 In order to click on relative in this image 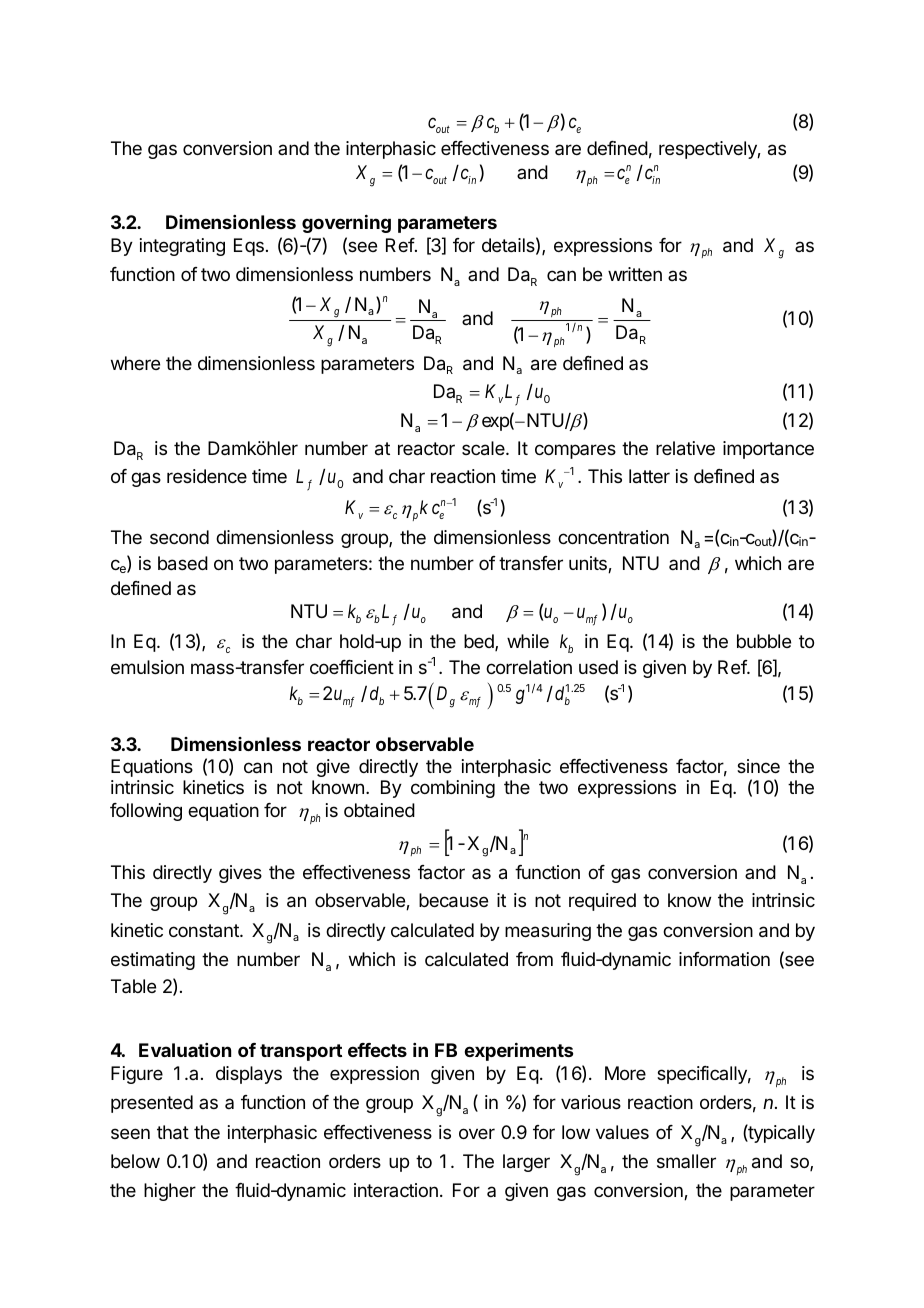, I will do `click(685, 448)`.
